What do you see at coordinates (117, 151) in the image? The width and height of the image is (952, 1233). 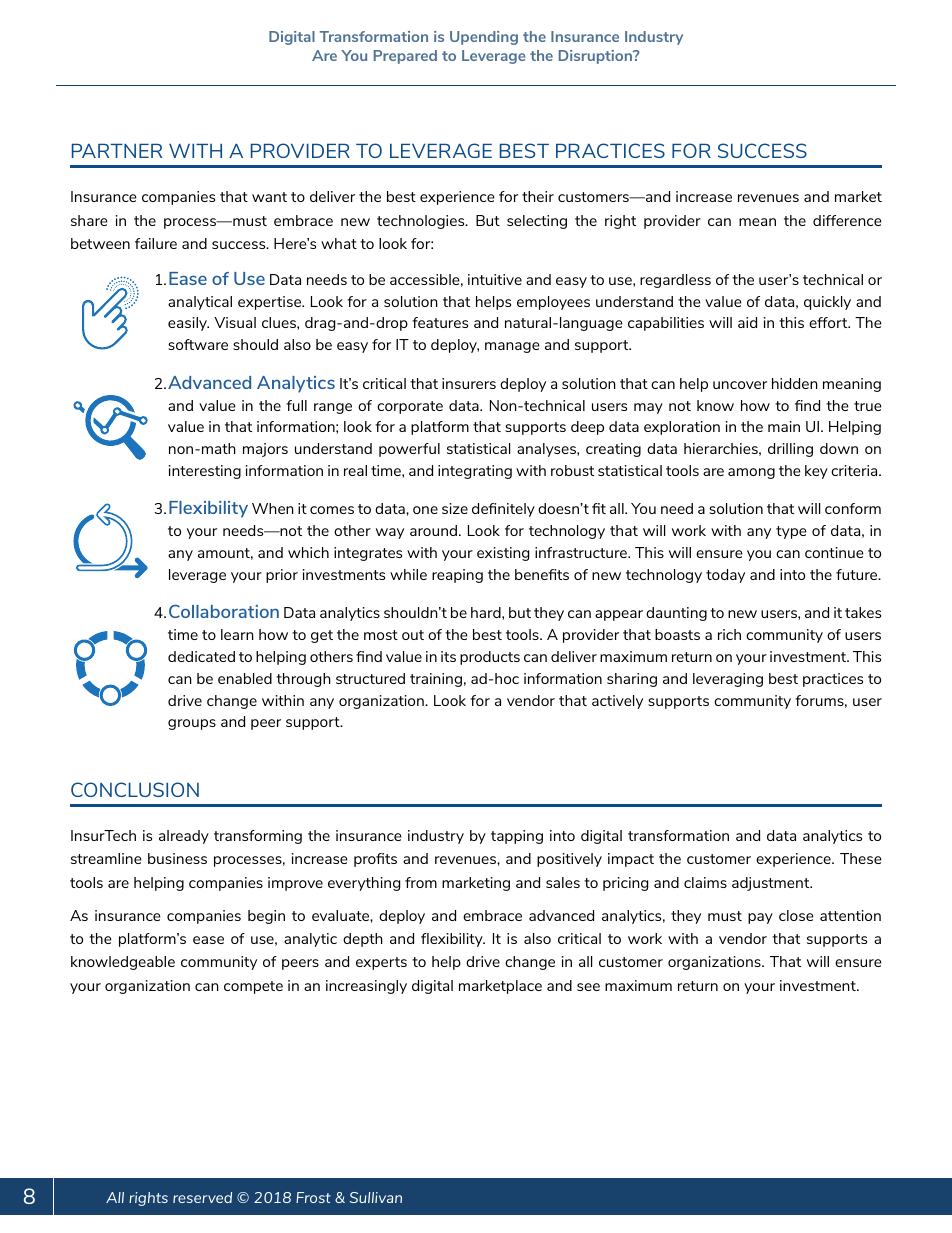 I see `PARTNER` at bounding box center [117, 151].
